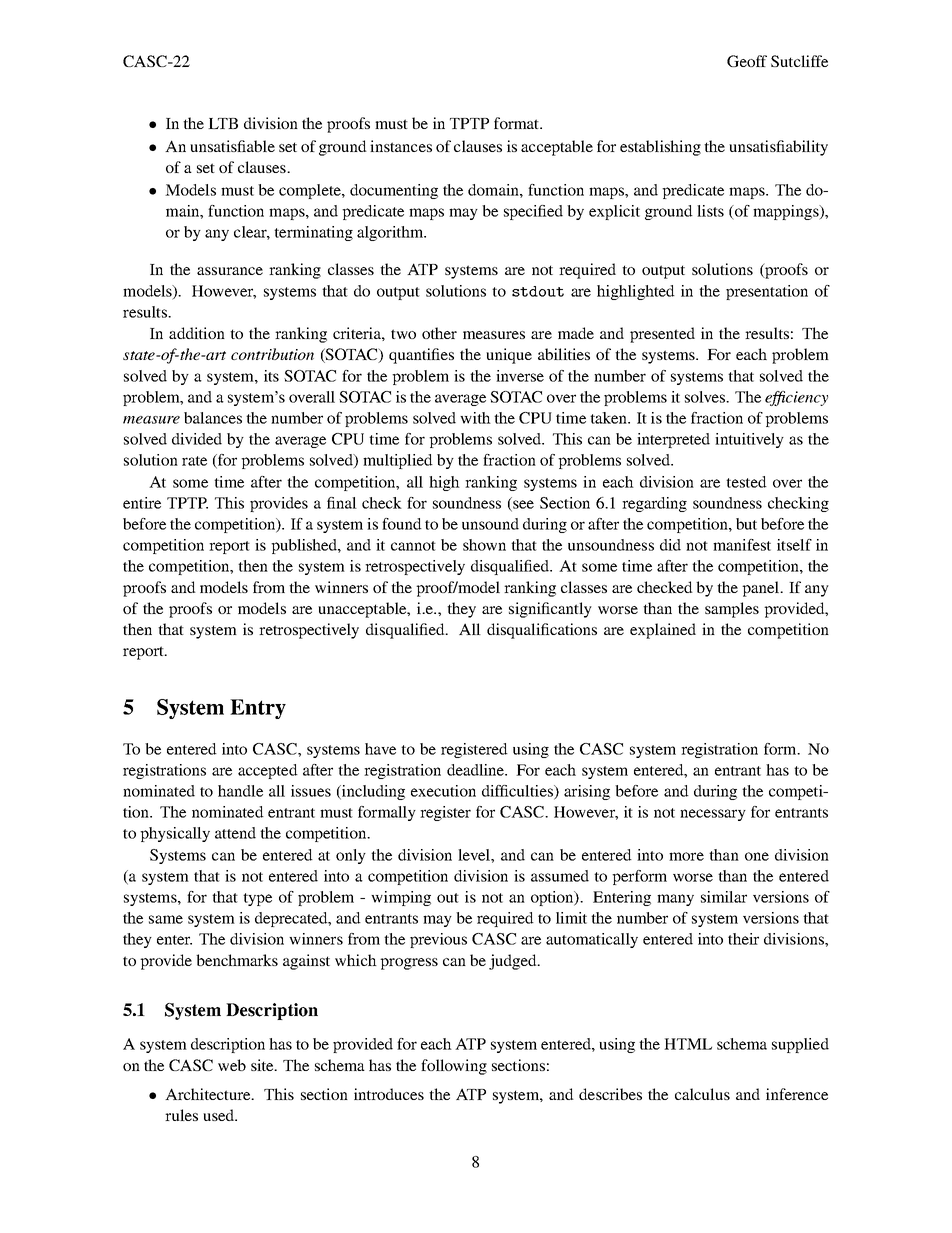 Image resolution: width=952 pixels, height=1233 pixels. I want to click on shown, so click(484, 545).
